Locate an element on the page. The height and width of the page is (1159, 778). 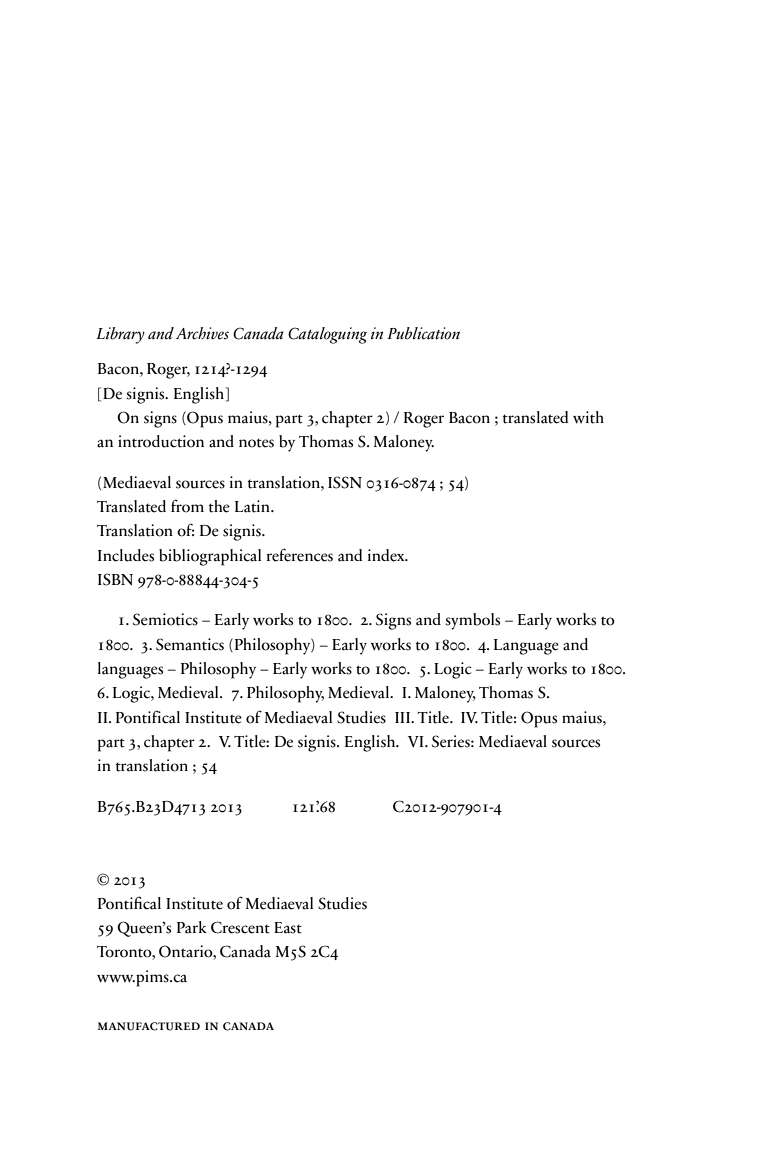
Publication is located at coordinates (423, 333).
